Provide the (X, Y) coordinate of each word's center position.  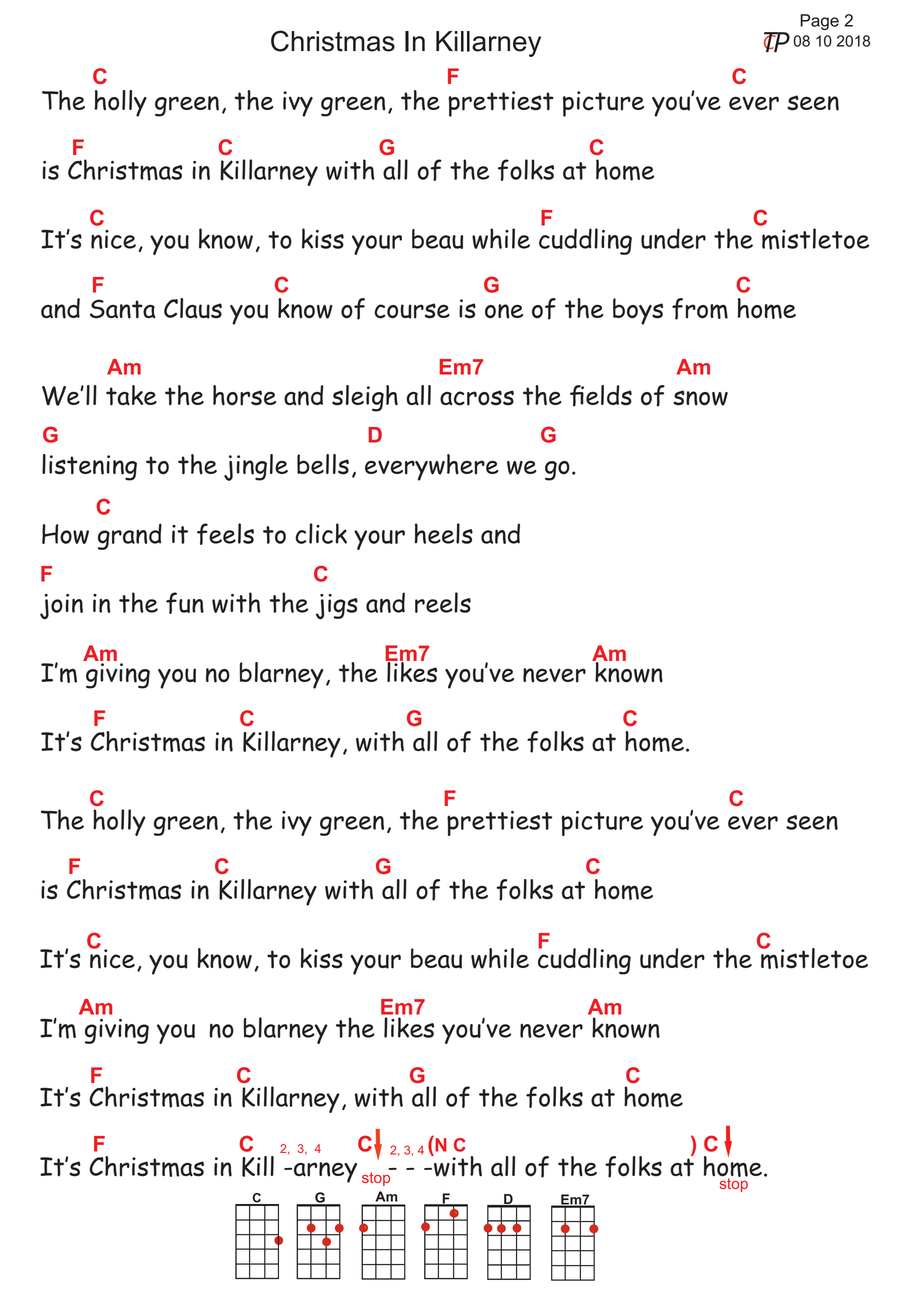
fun (185, 603)
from (700, 309)
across (477, 398)
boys (638, 311)
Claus (193, 308)
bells (323, 464)
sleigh (365, 398)
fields (601, 396)
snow (700, 398)
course (412, 311)
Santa (123, 309)
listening (89, 467)
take (131, 395)
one (504, 311)
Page (819, 22)
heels (443, 533)
